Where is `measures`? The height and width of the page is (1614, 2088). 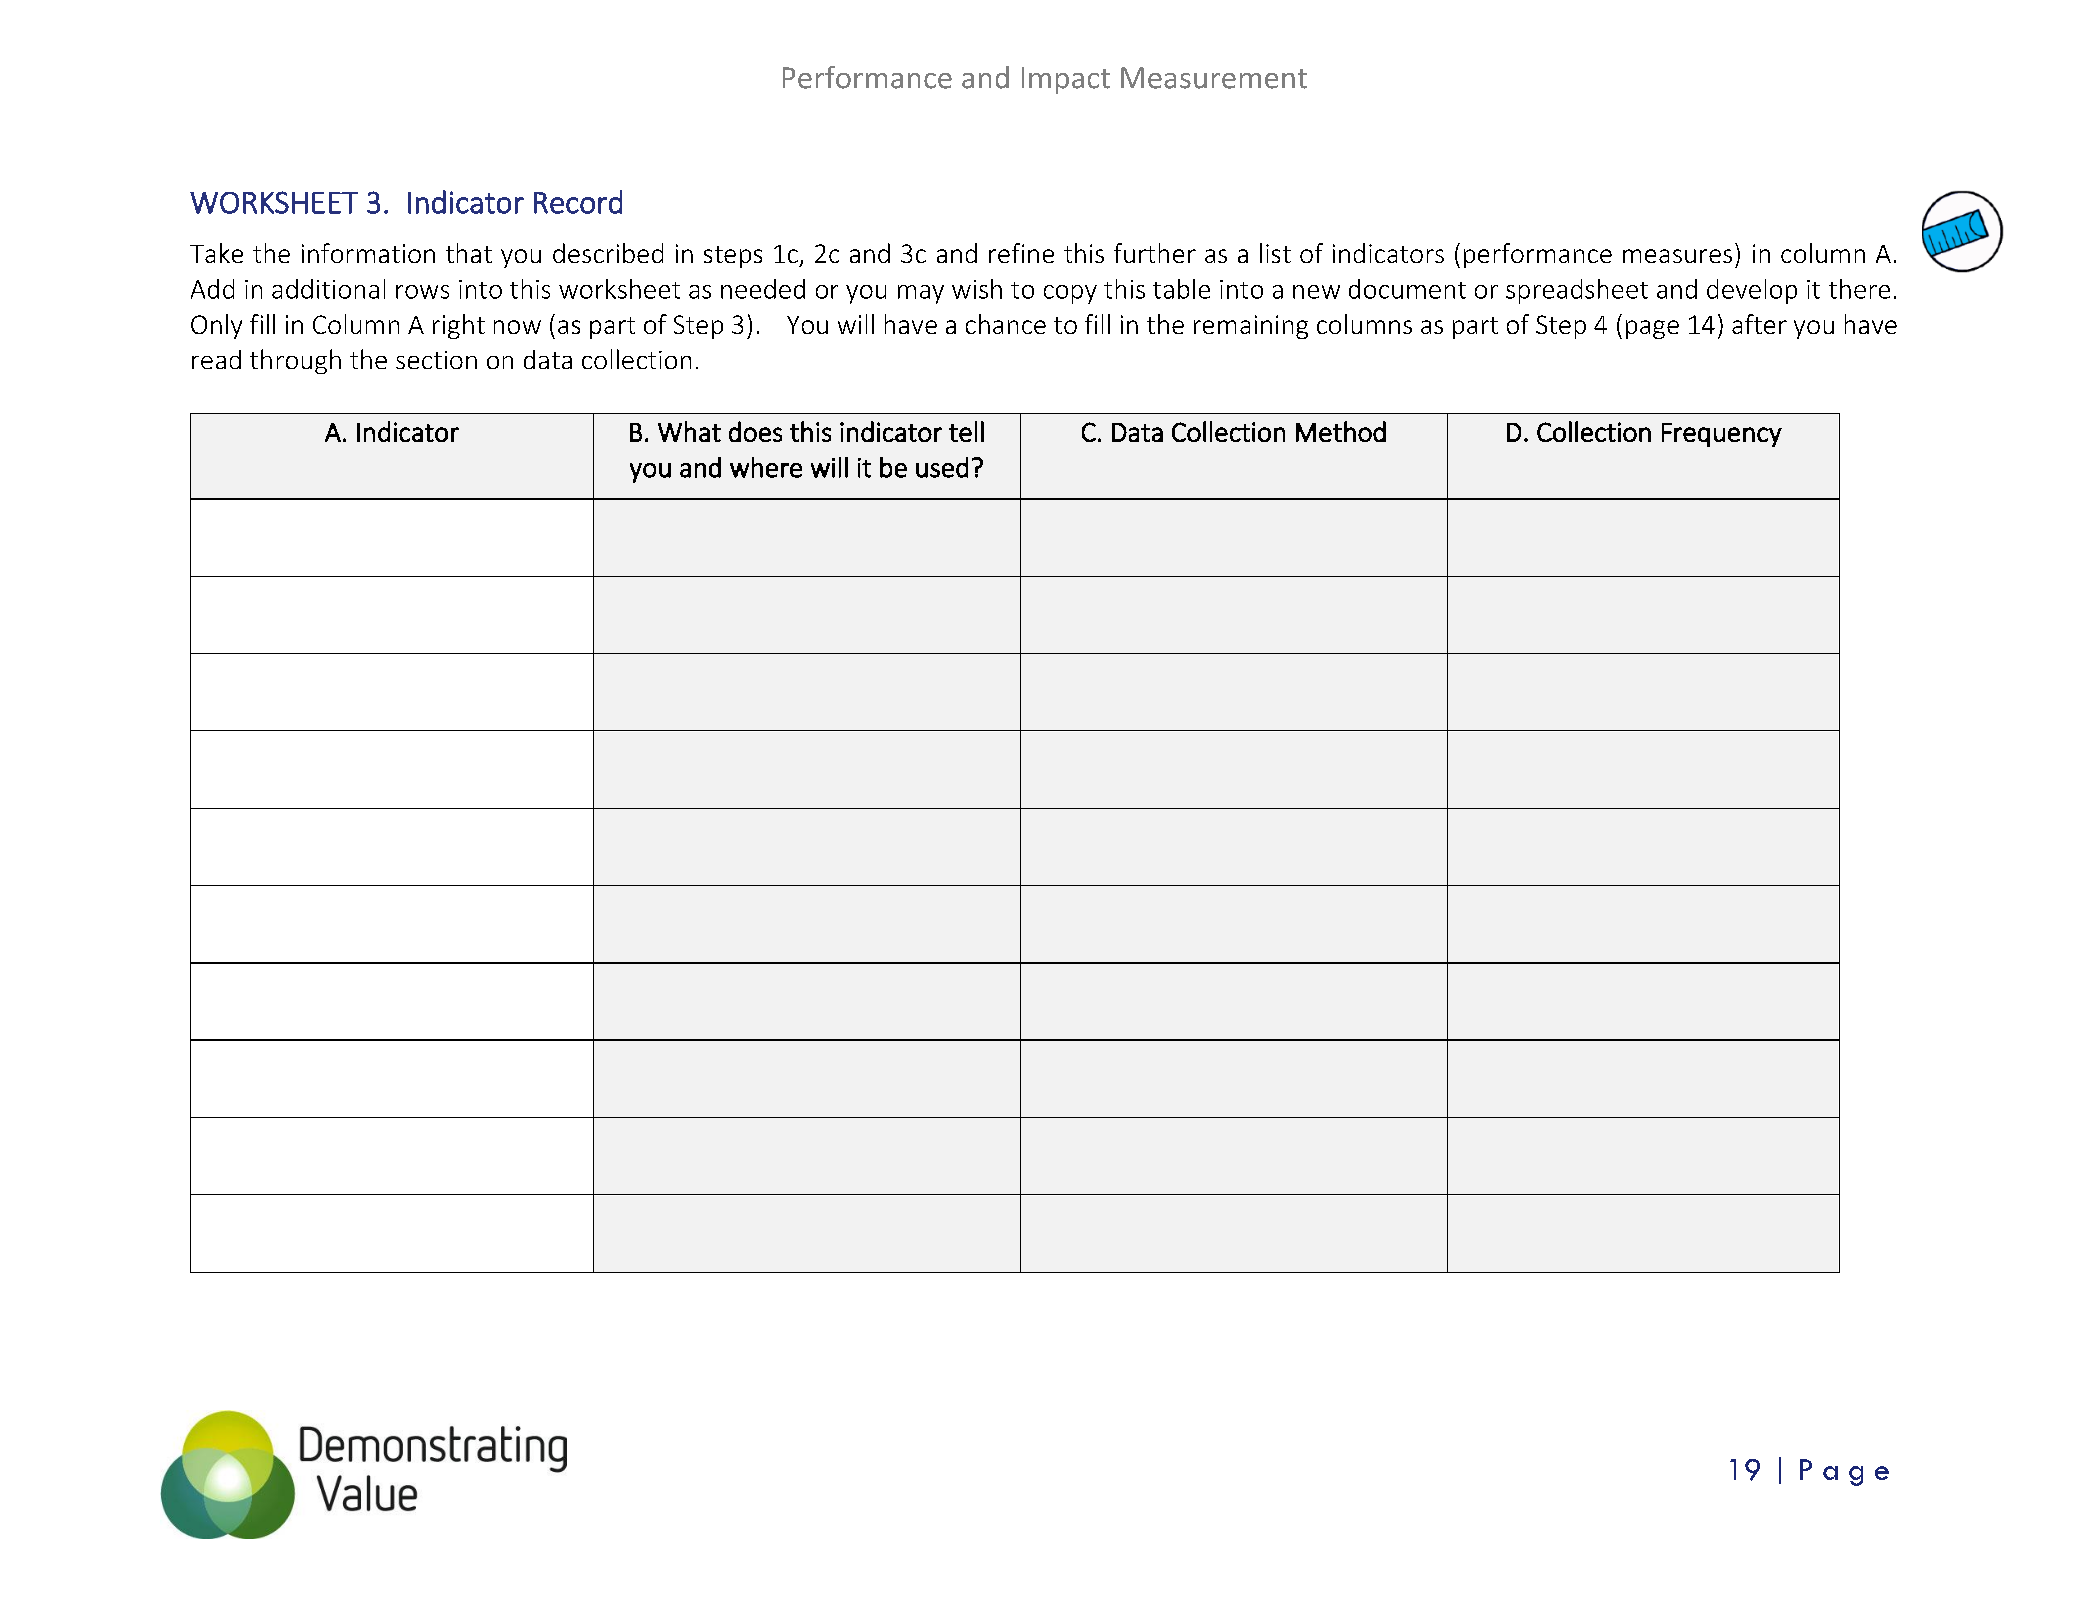
measures is located at coordinates (1677, 256).
